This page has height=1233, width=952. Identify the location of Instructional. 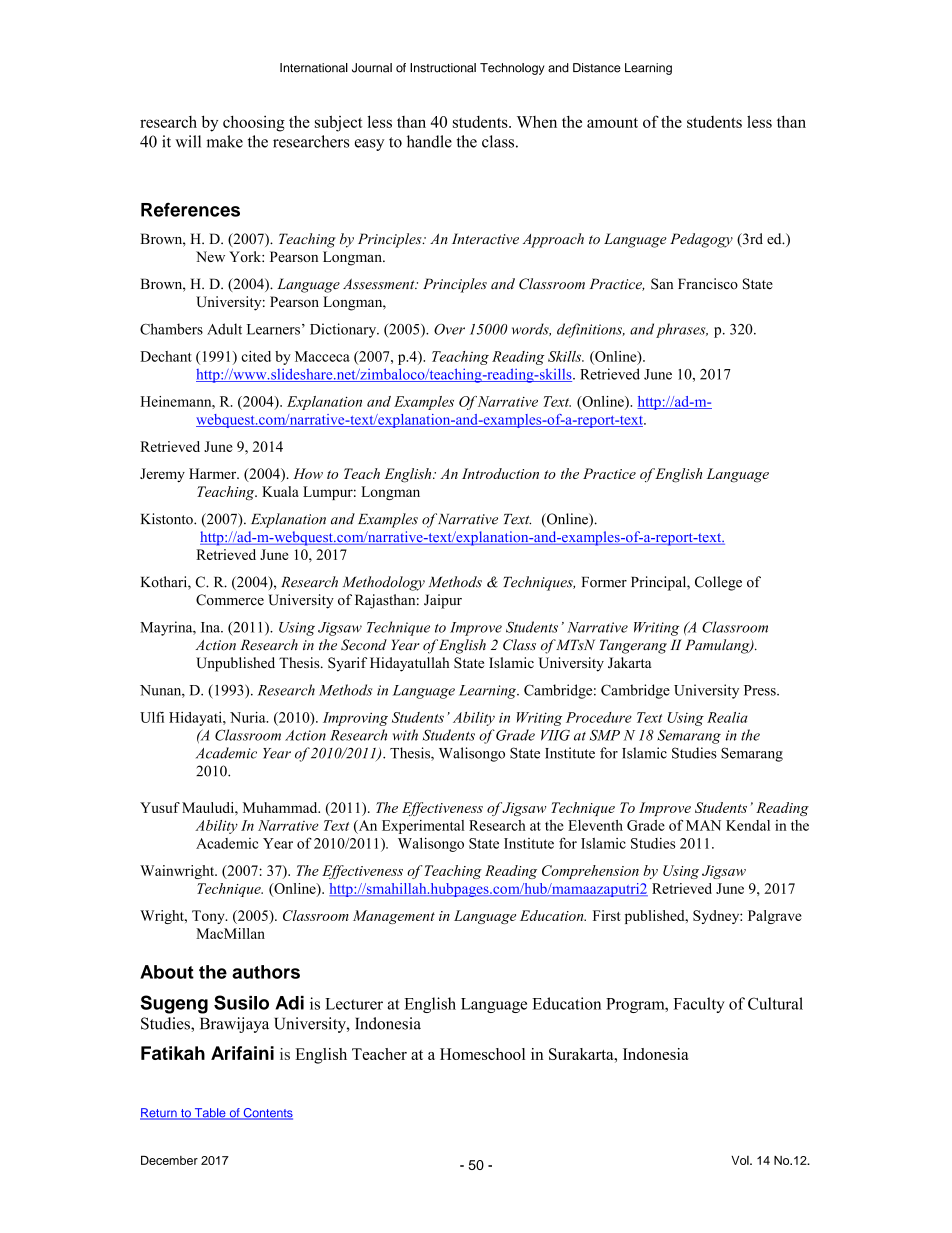
(443, 68).
